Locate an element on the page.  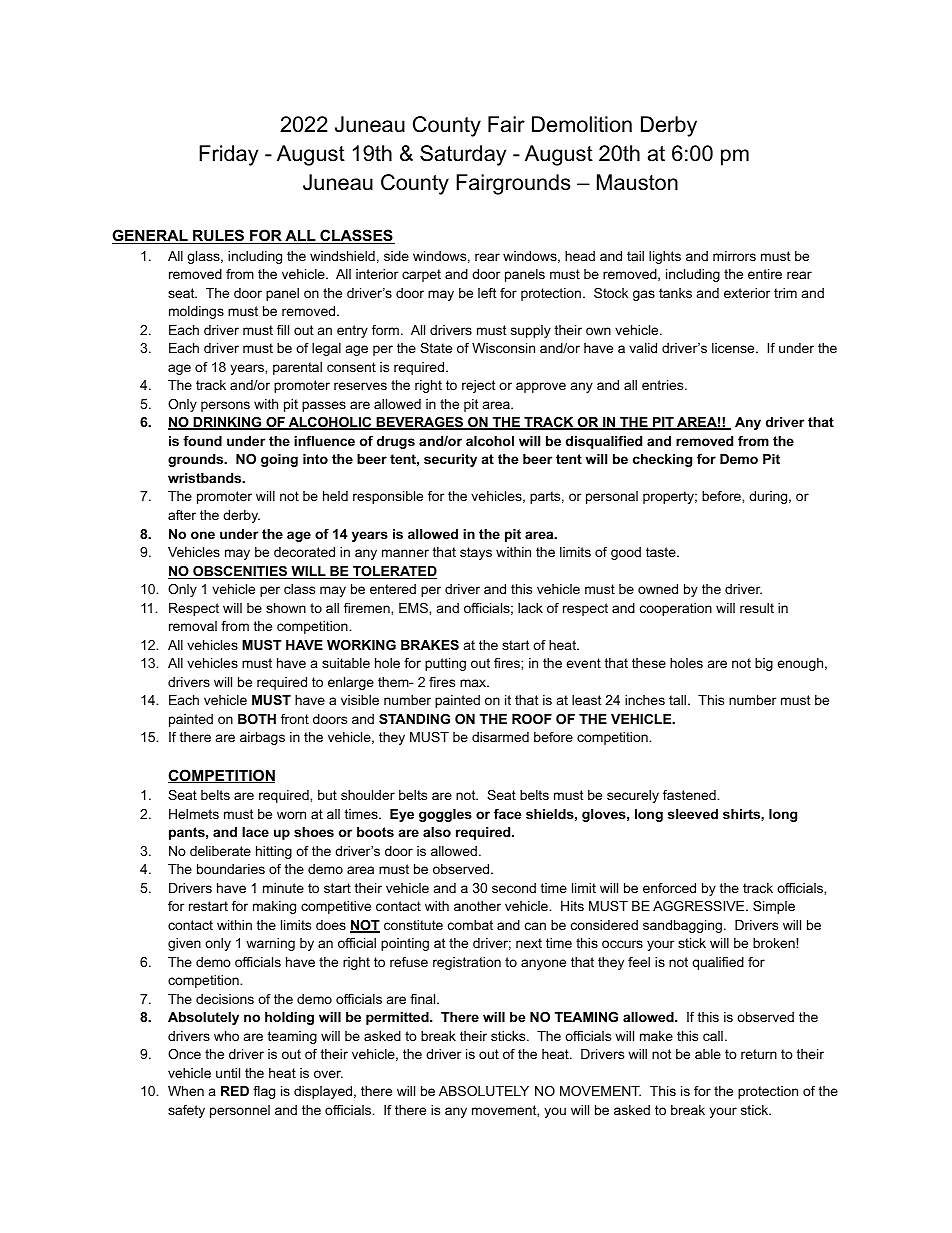
entries is located at coordinates (662, 385).
